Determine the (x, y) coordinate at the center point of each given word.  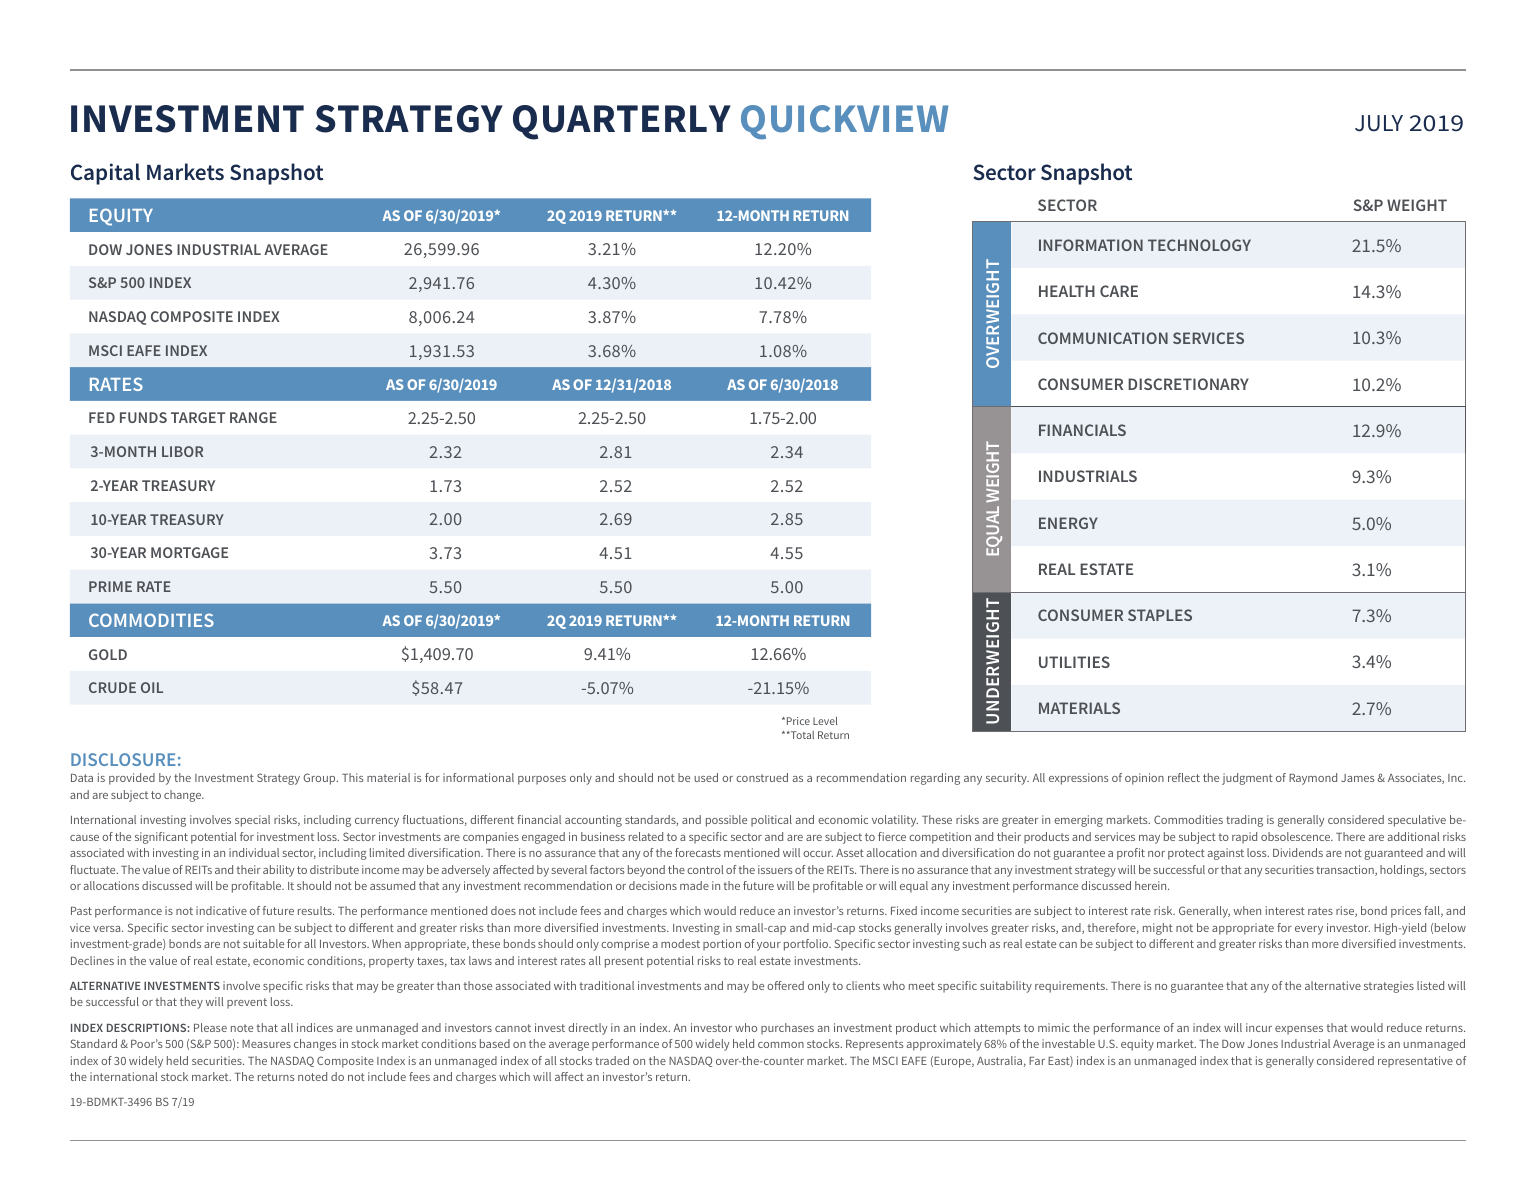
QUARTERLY (622, 122)
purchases (787, 1029)
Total (801, 735)
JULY (1379, 123)
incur (1259, 1027)
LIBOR (182, 451)
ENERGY (1068, 523)
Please (210, 1027)
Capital (105, 174)
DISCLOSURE (123, 759)
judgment (1247, 779)
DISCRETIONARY (1188, 384)
